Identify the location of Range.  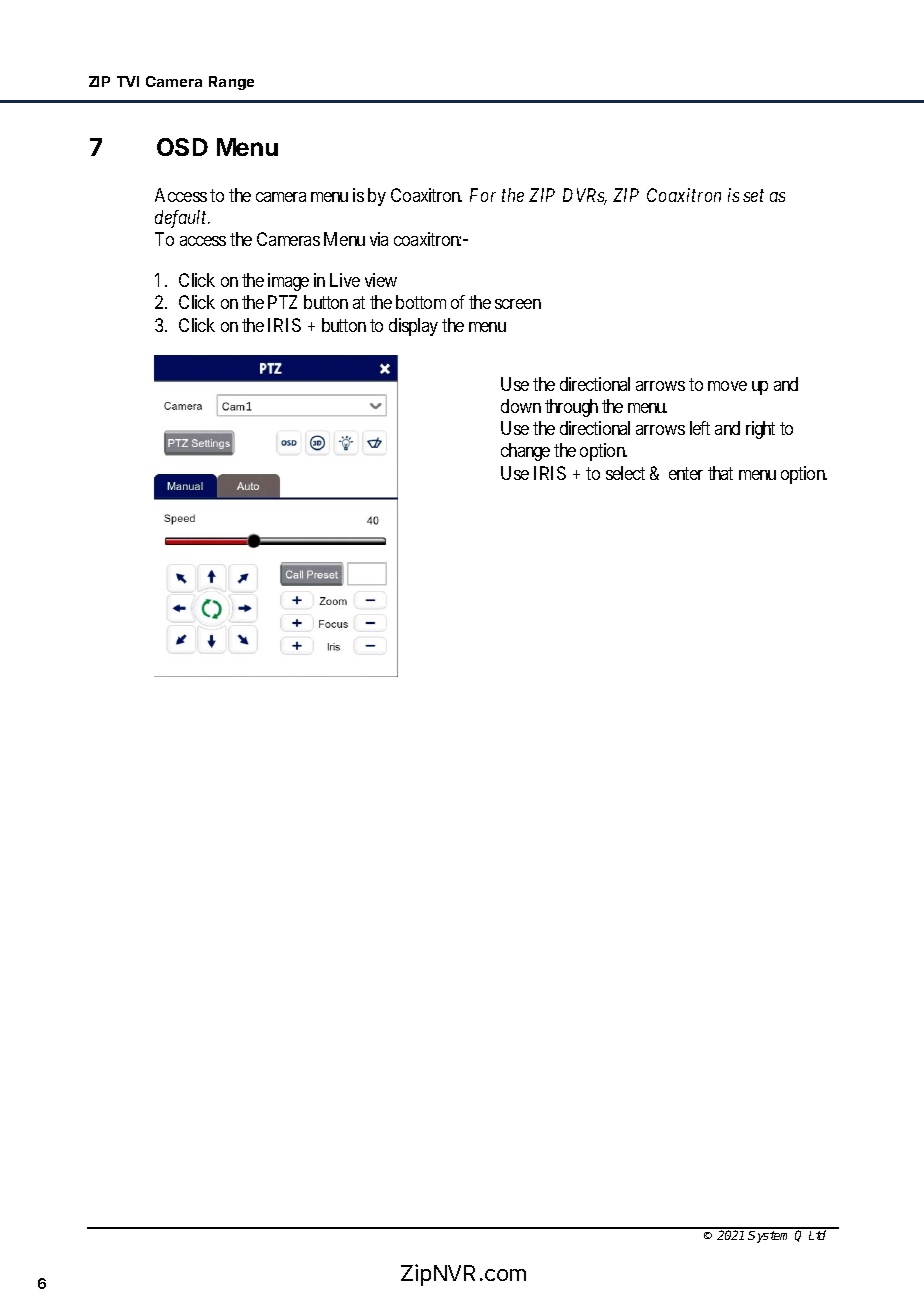
(231, 83).
